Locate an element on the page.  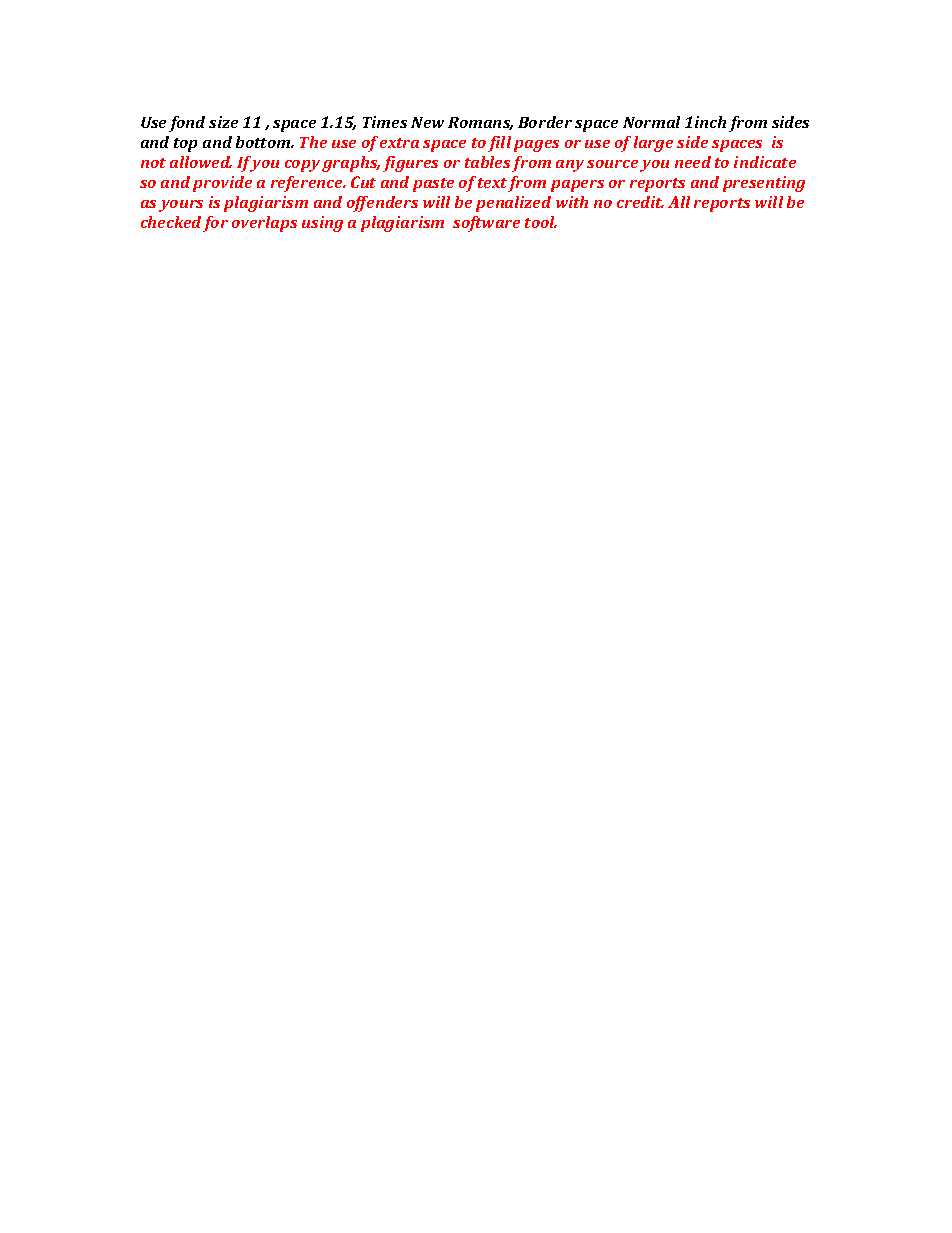
credit is located at coordinates (640, 202).
